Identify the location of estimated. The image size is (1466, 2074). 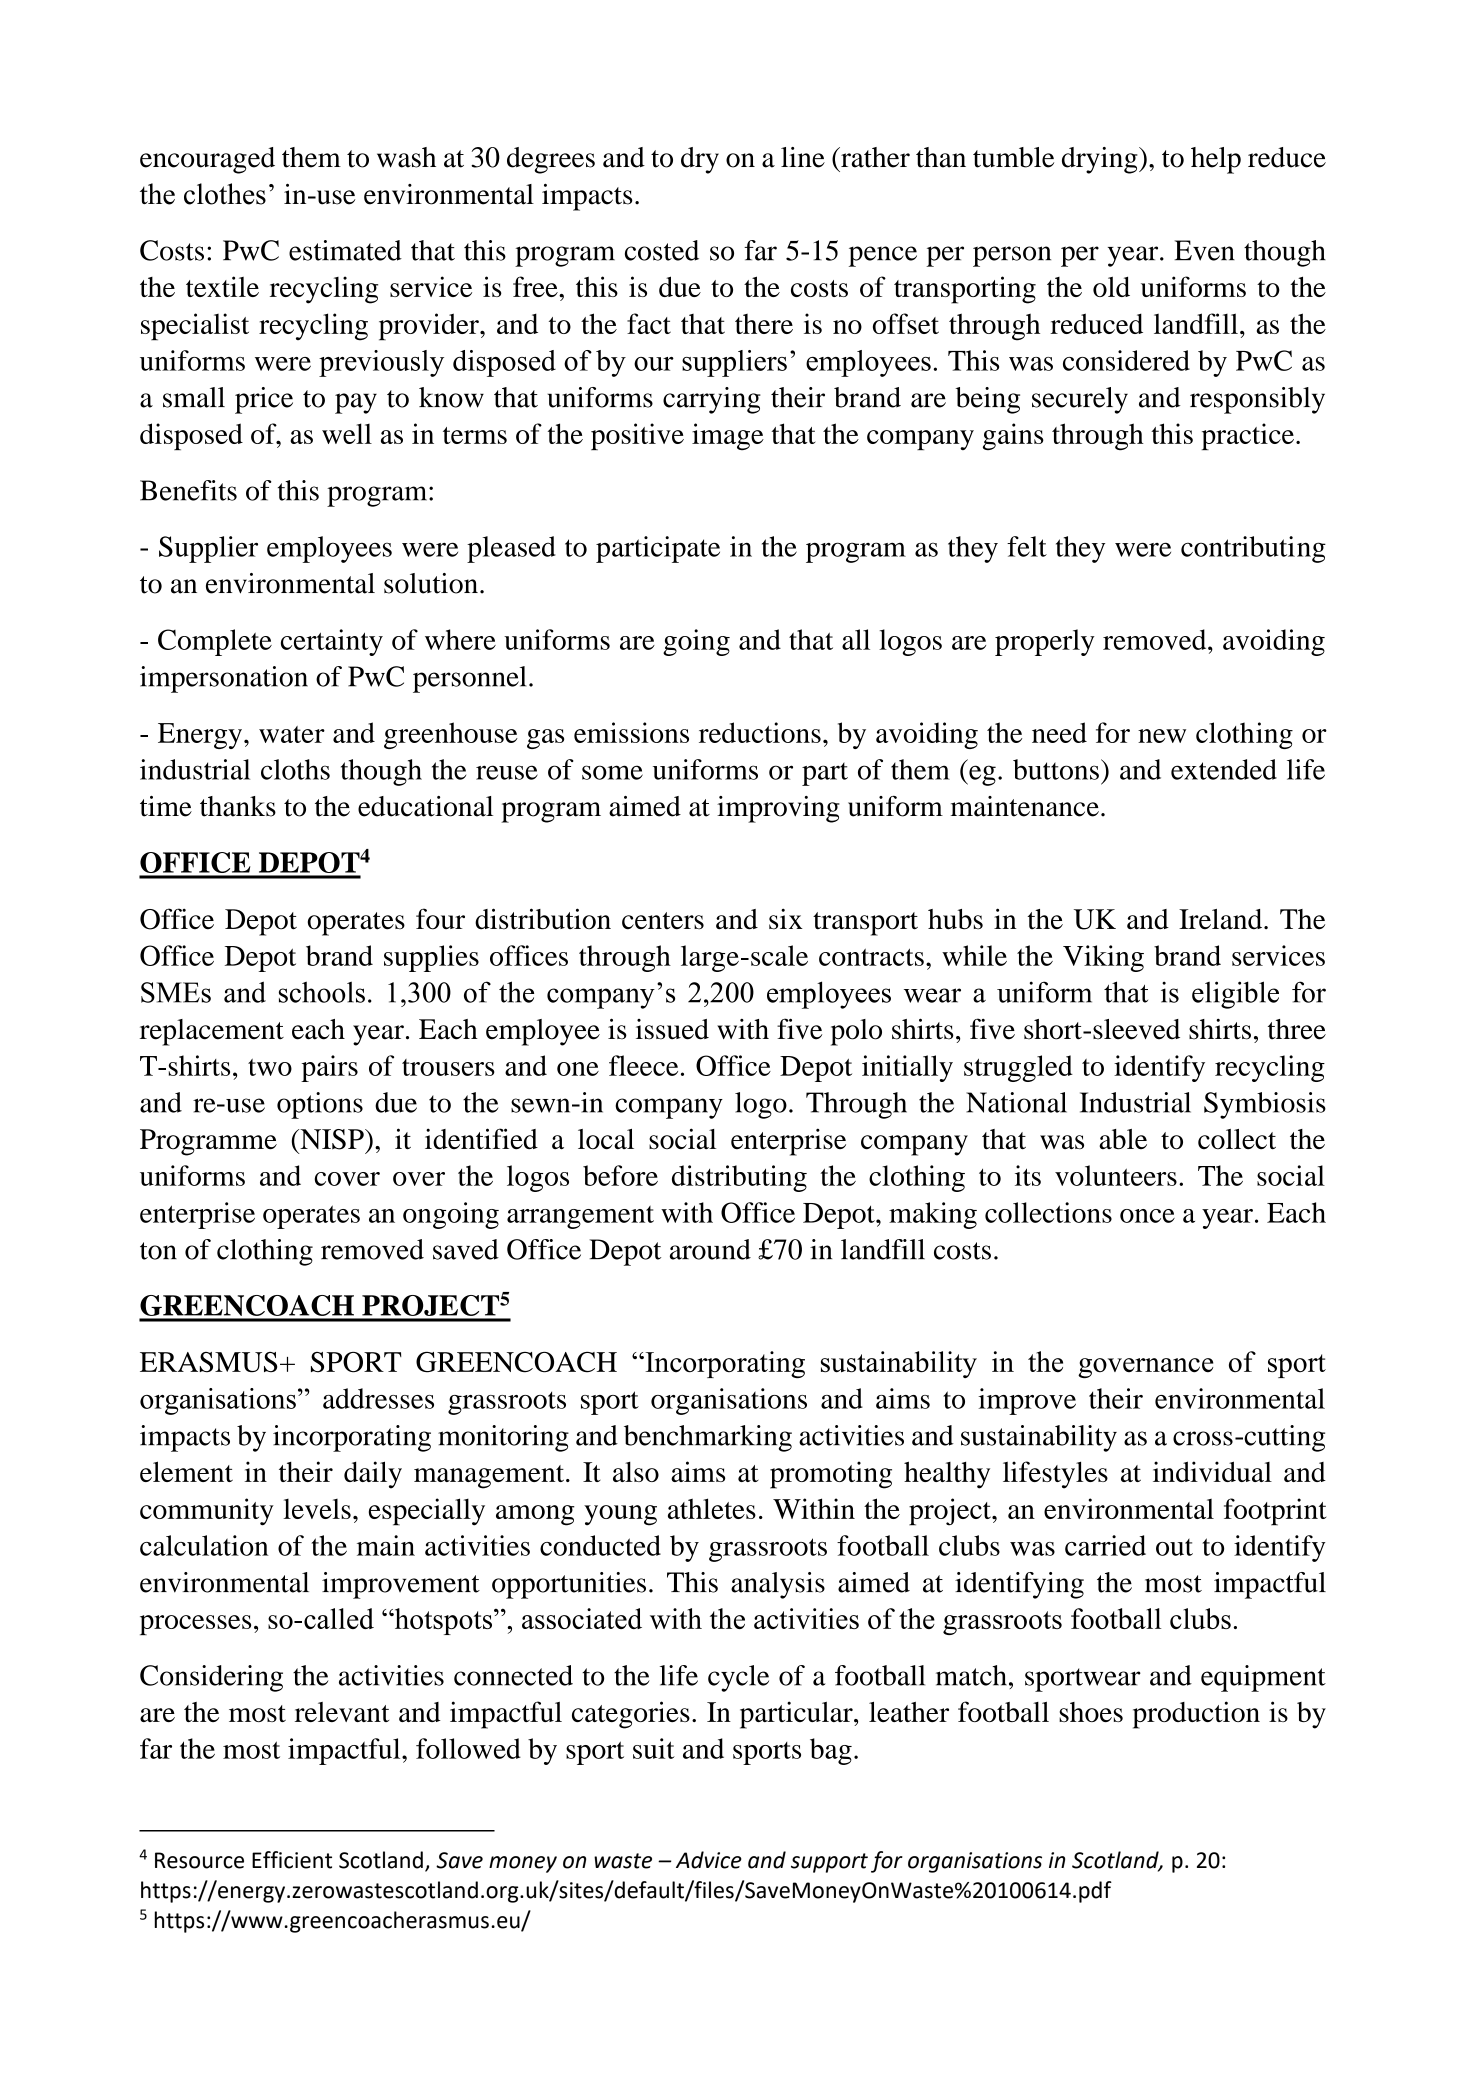
(345, 250).
